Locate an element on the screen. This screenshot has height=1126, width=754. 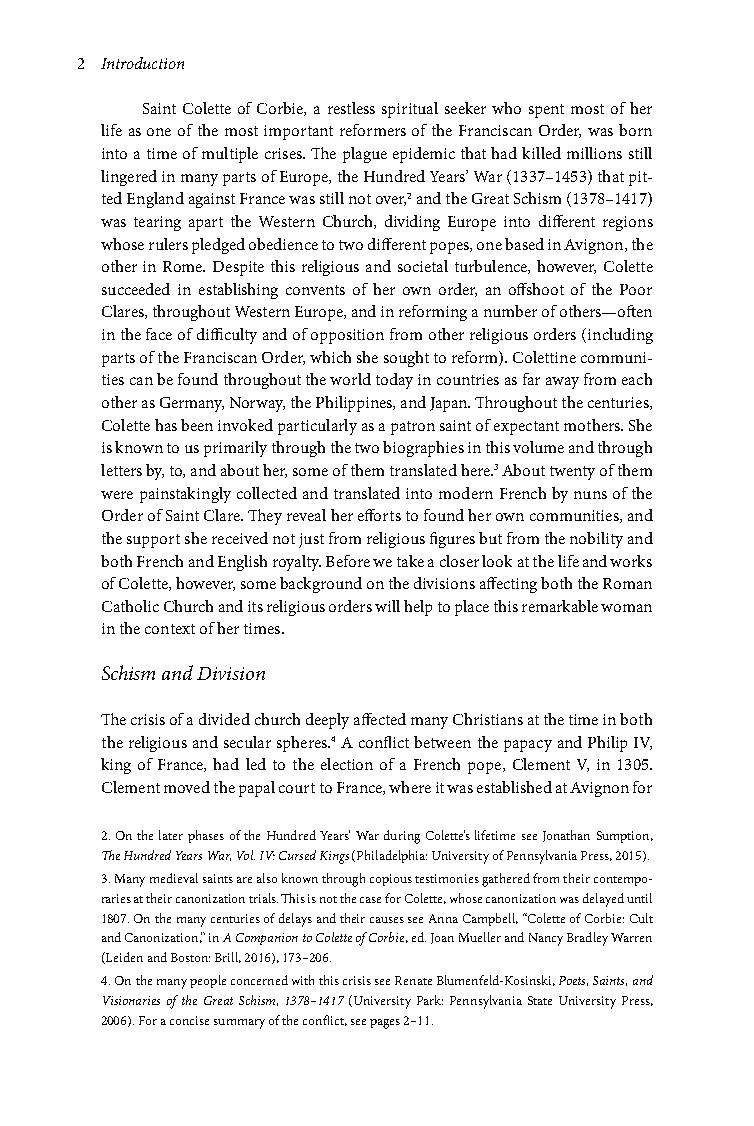
divided is located at coordinates (224, 719).
